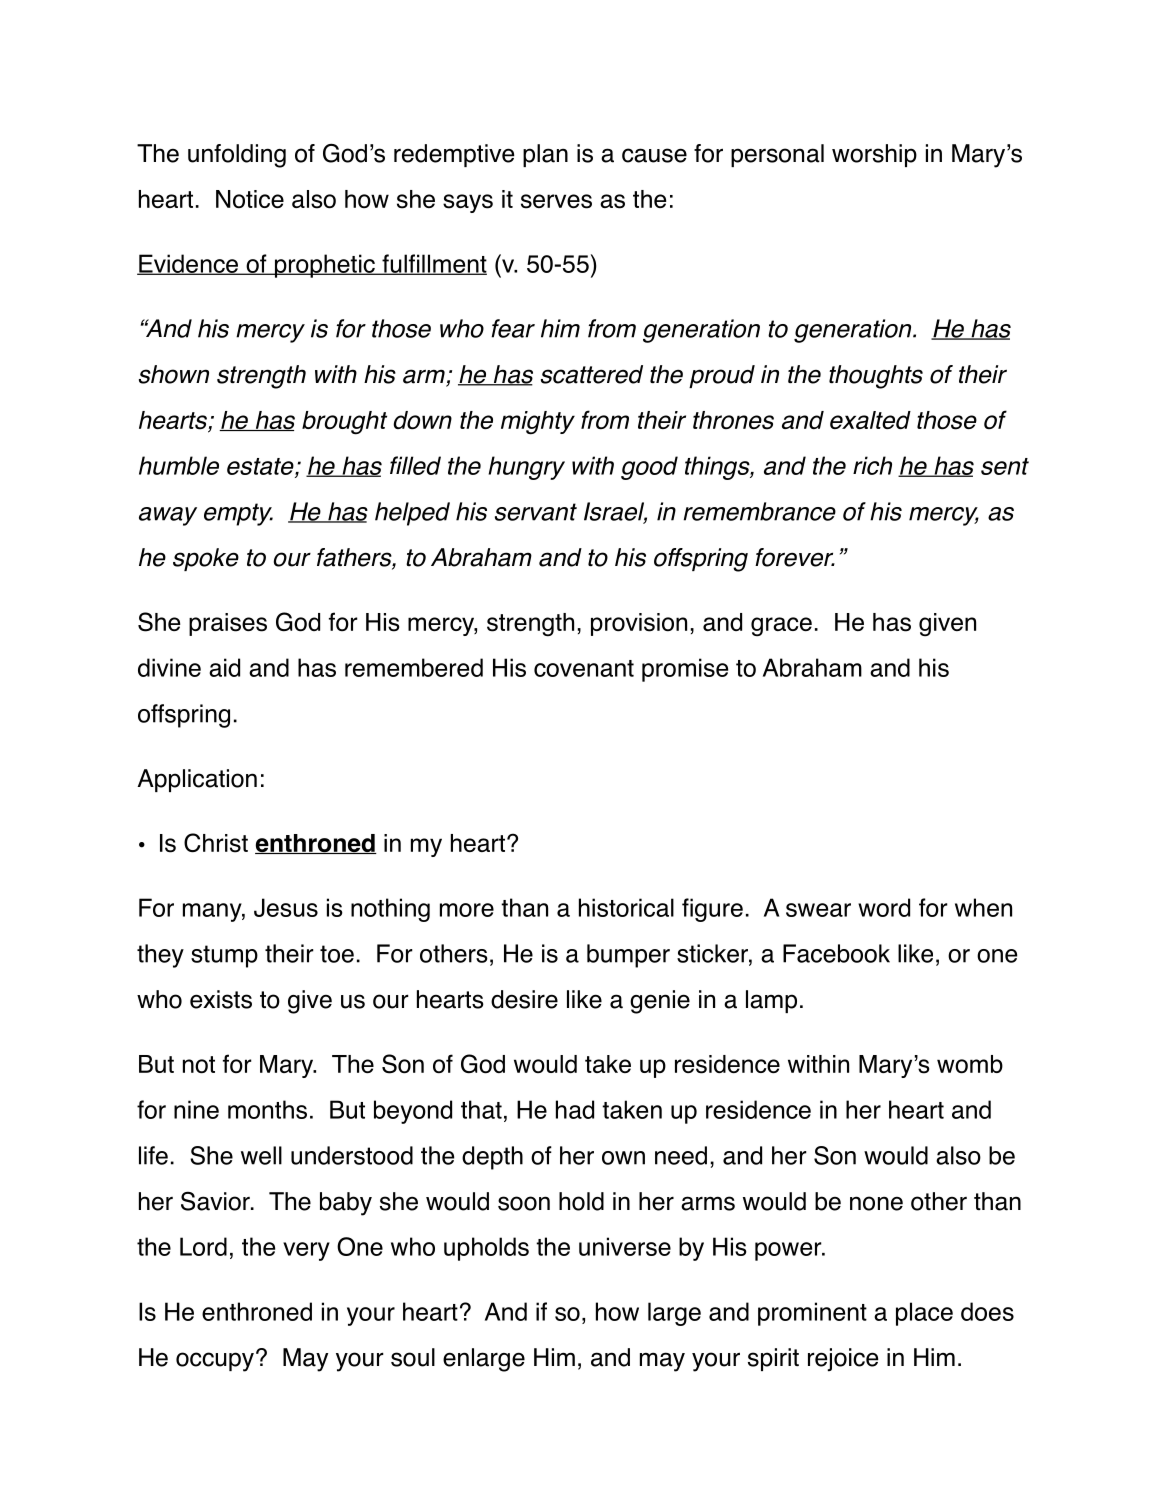 The image size is (1166, 1509). I want to click on universe, so click(625, 1246).
